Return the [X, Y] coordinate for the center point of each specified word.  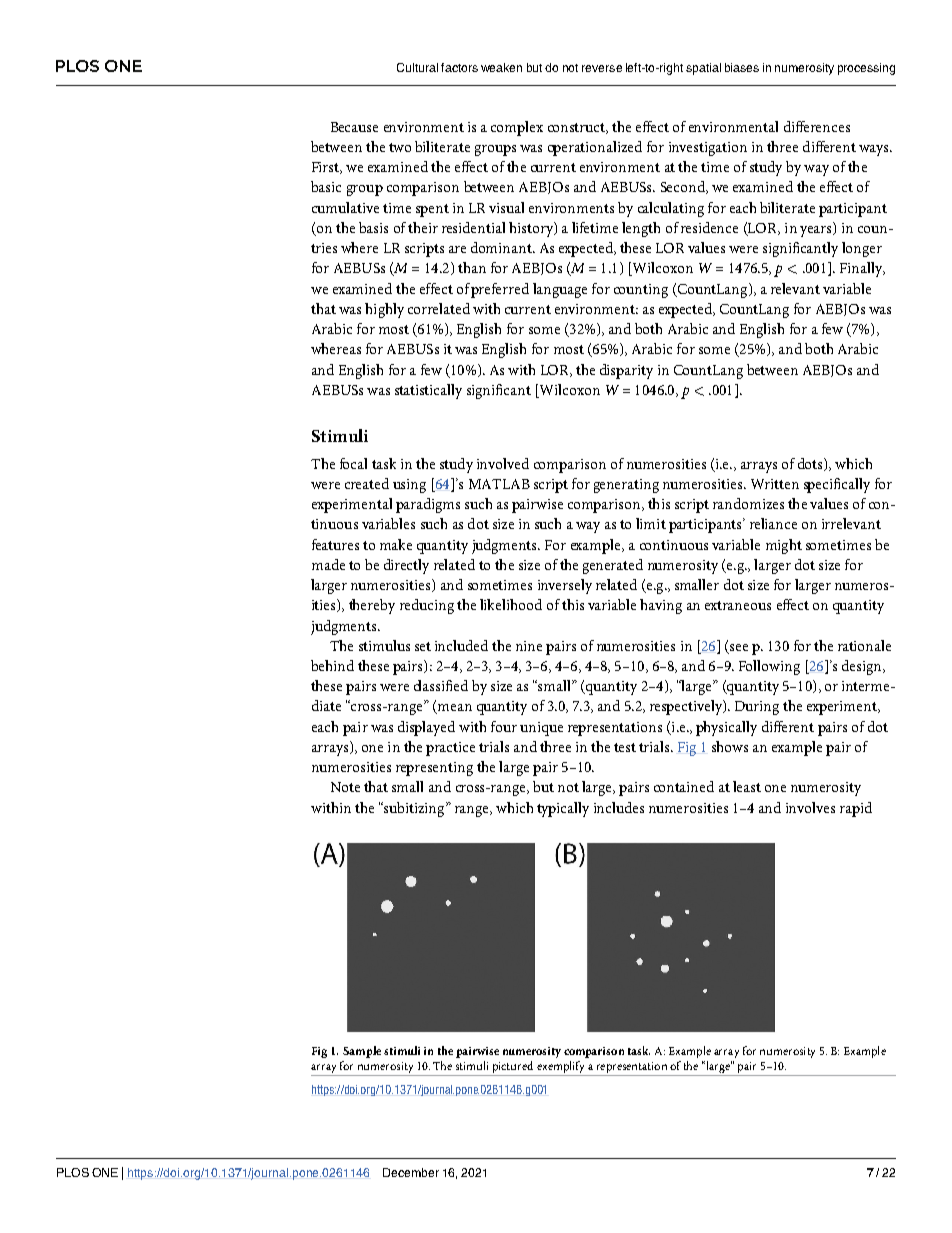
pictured [513, 1068]
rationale [864, 645]
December [411, 1172]
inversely [565, 586]
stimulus [384, 645]
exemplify [561, 1068]
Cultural [417, 67]
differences [817, 126]
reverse [602, 68]
